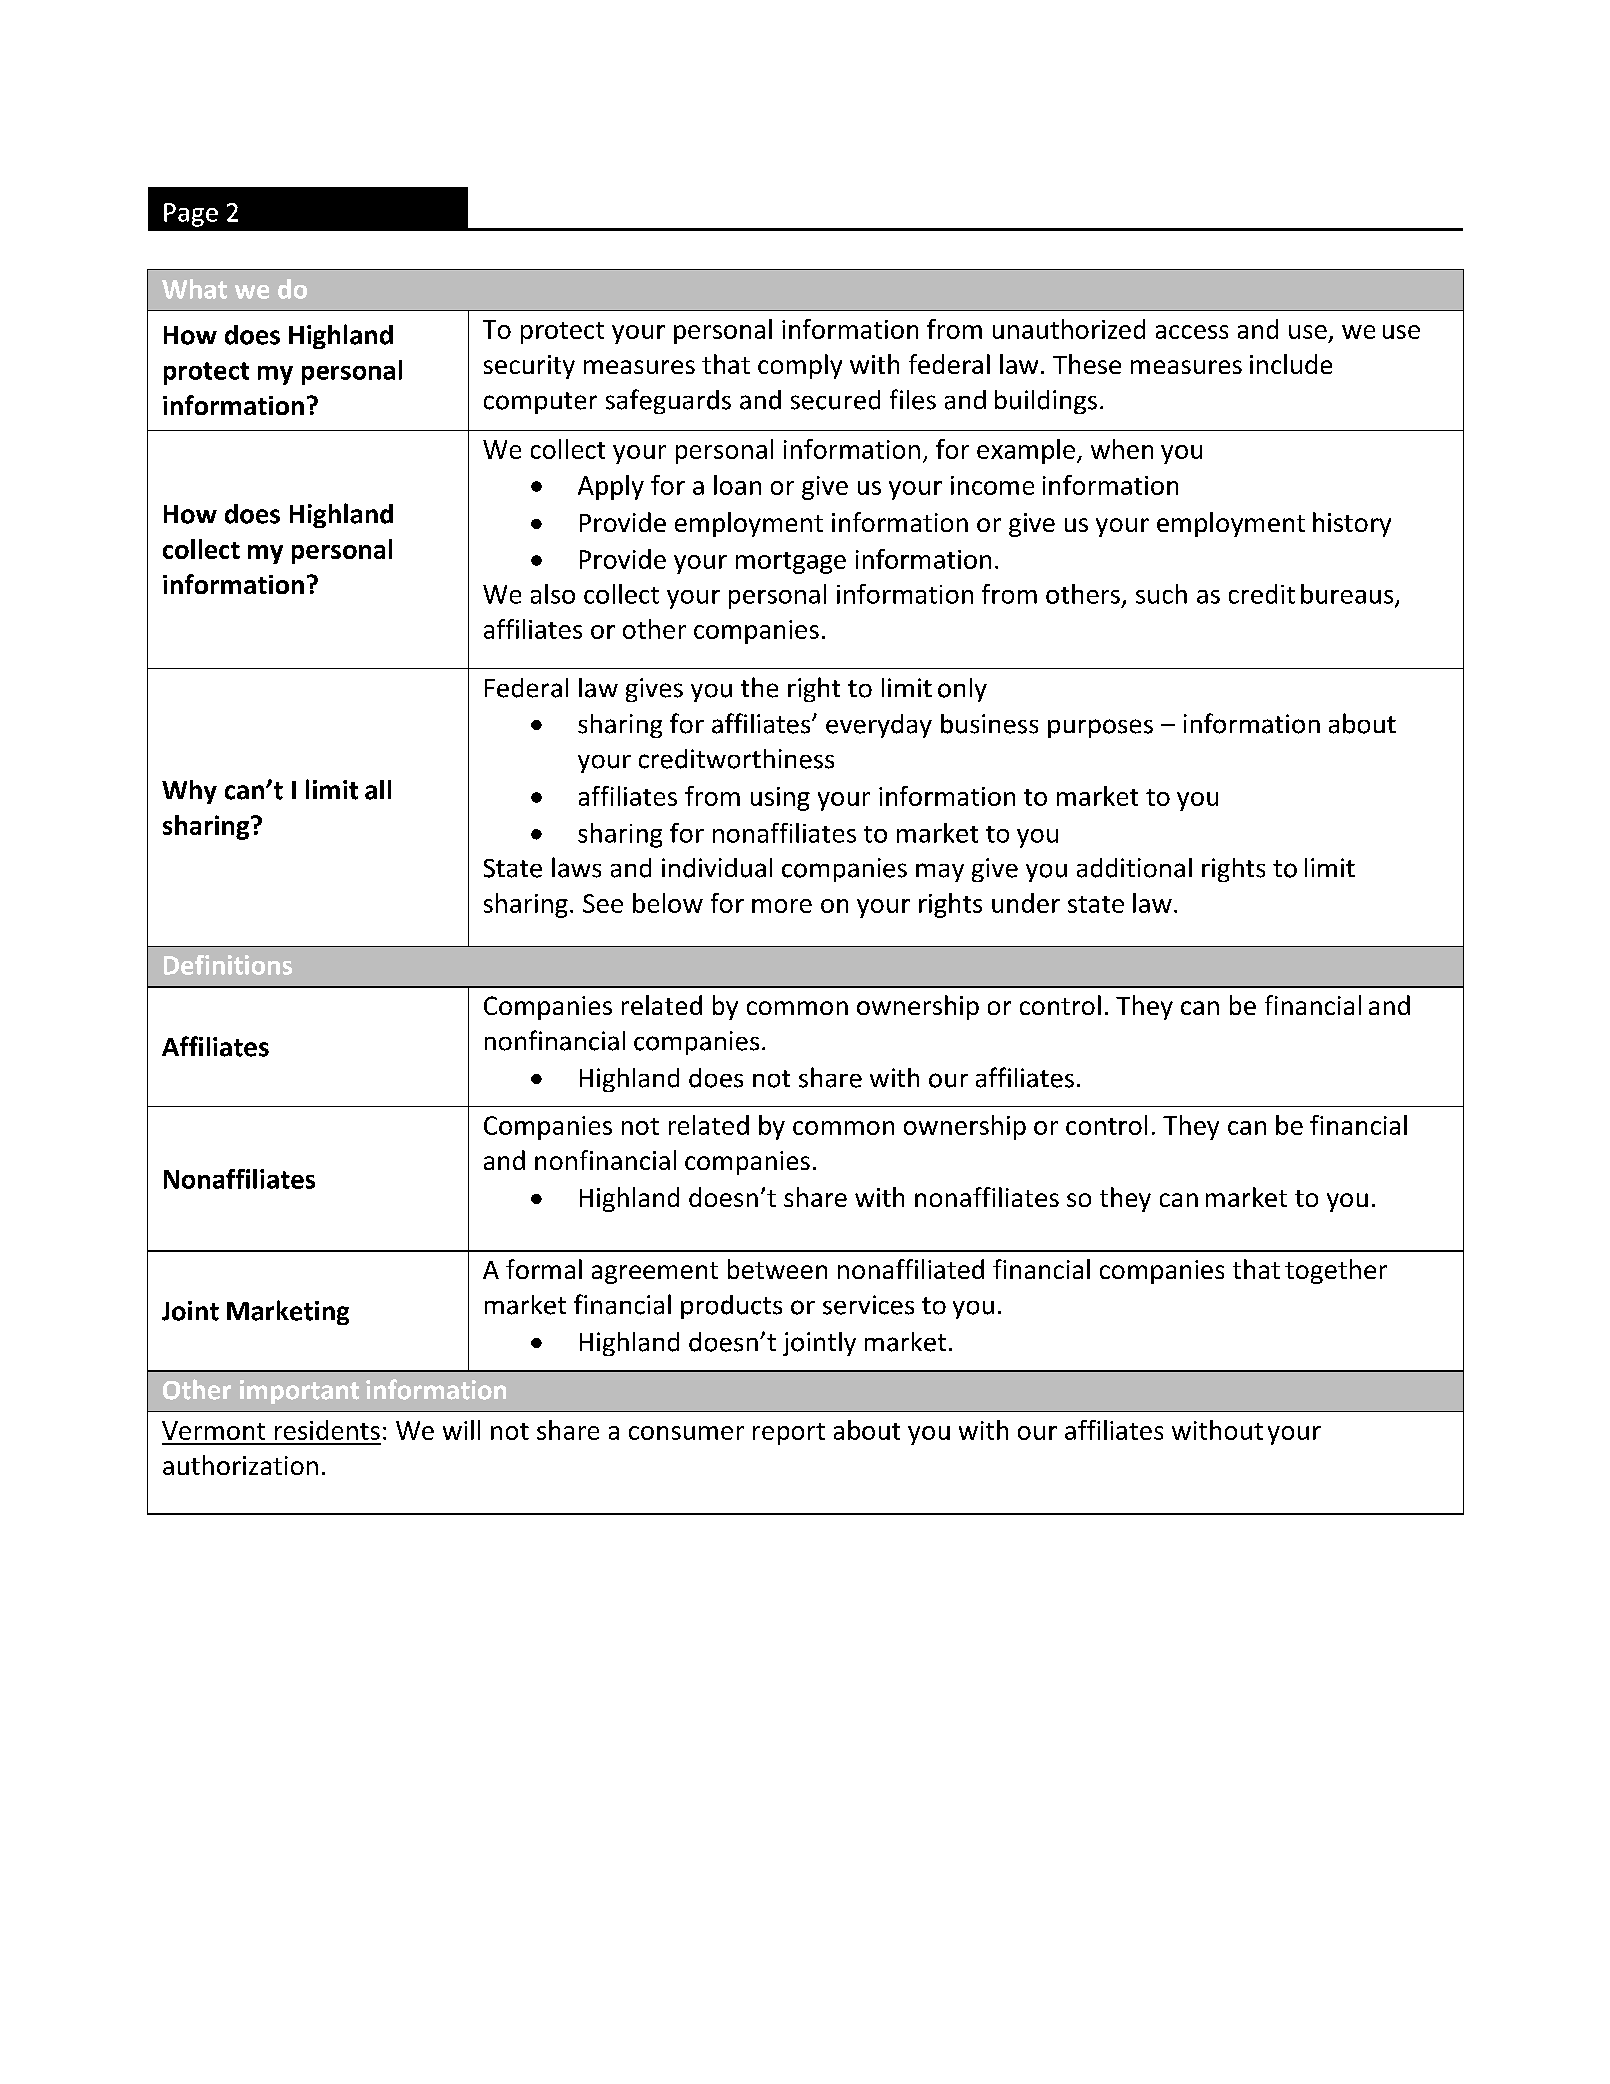  I want to click on more, so click(782, 906).
